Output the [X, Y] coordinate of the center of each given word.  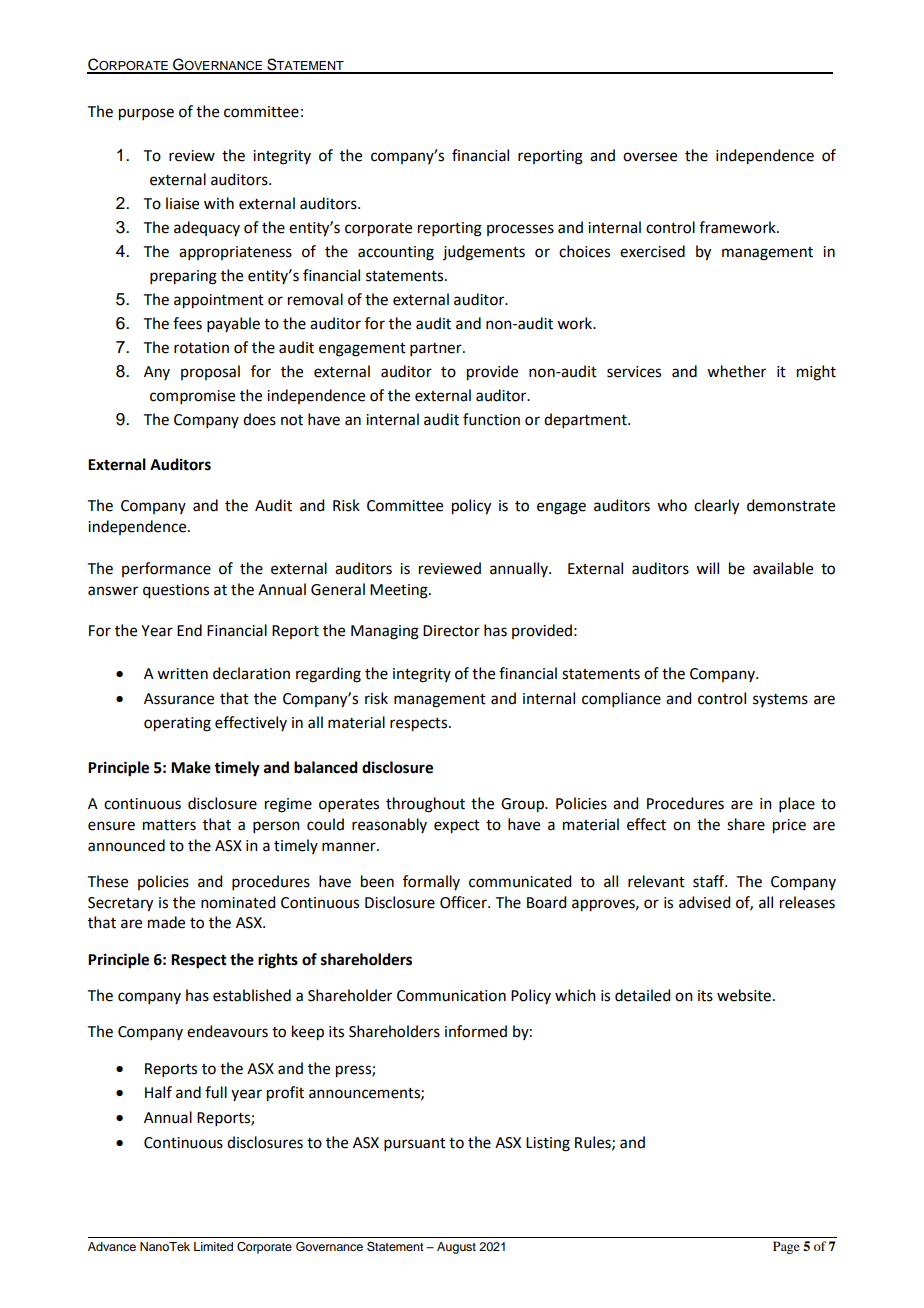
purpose [146, 114]
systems [780, 700]
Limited [213, 1246]
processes [520, 230]
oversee [650, 157]
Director [451, 631]
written [182, 674]
